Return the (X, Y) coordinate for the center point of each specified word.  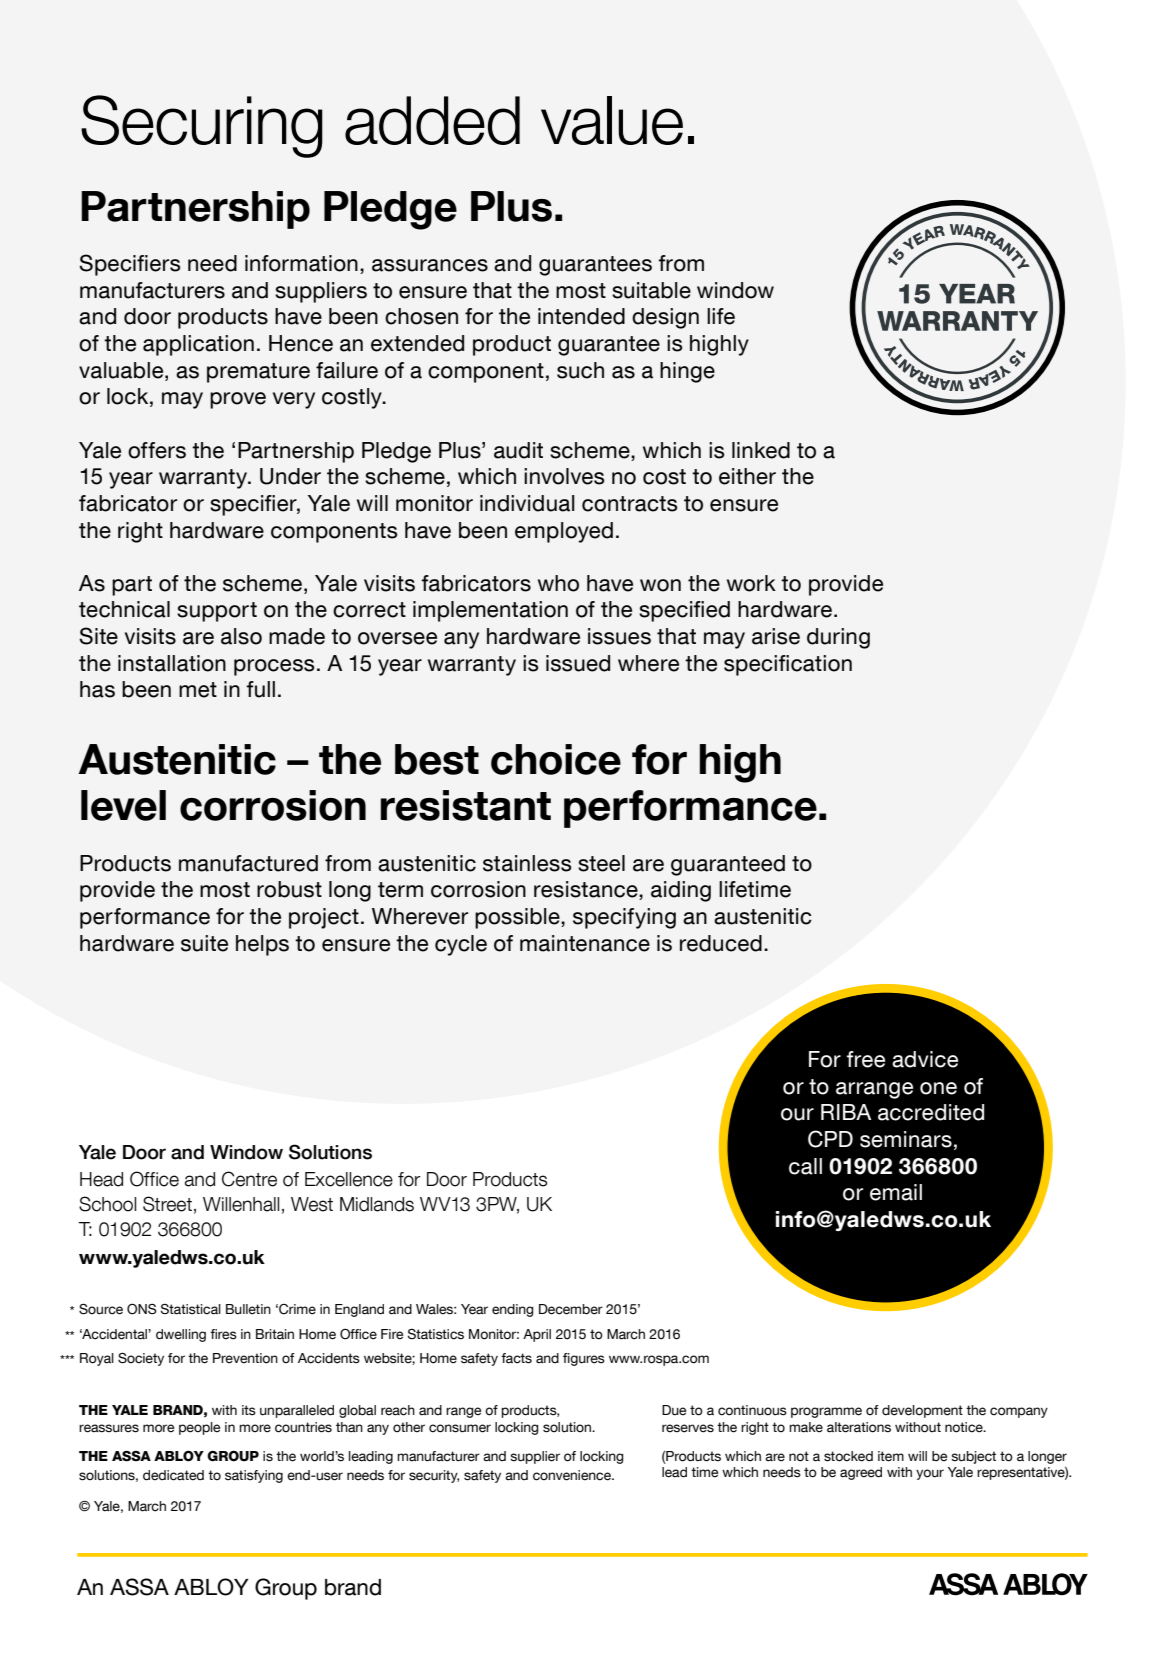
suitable (651, 290)
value (612, 120)
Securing (202, 126)
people (199, 1428)
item (891, 1456)
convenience (573, 1475)
